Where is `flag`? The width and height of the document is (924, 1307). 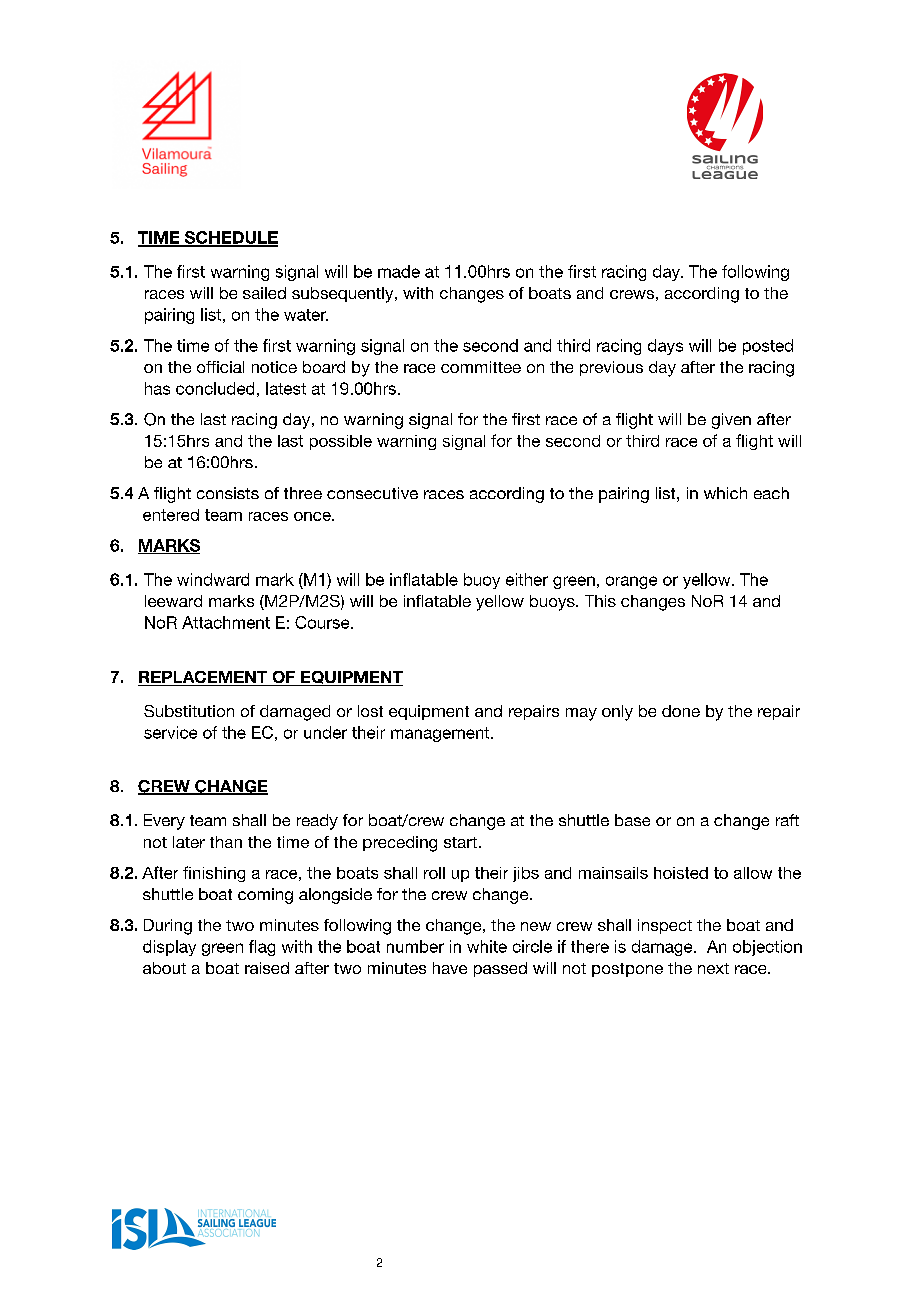 flag is located at coordinates (262, 948).
